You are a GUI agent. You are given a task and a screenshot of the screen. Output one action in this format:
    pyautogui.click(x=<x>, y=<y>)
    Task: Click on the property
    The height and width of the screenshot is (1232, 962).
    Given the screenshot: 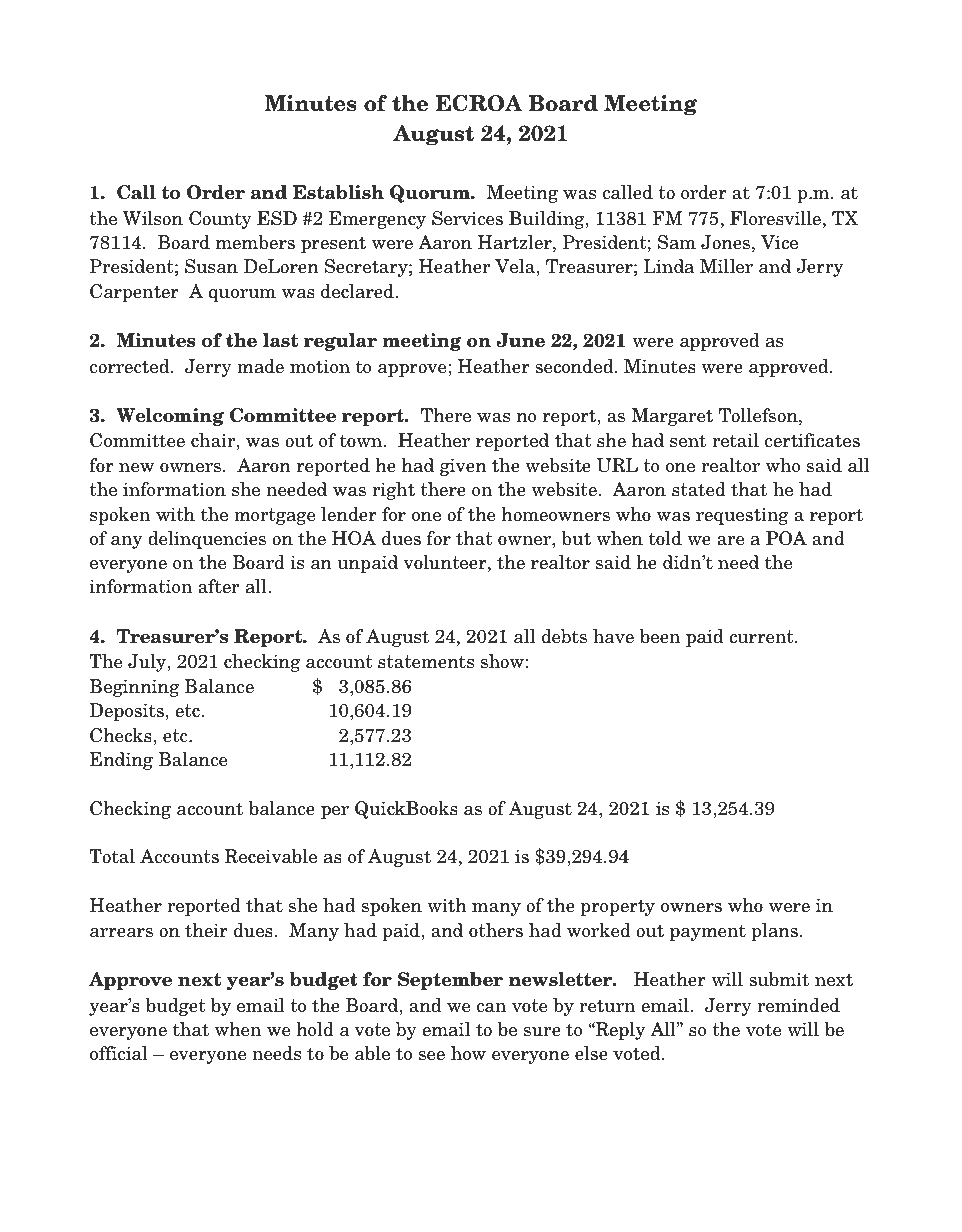 What is the action you would take?
    pyautogui.click(x=618, y=907)
